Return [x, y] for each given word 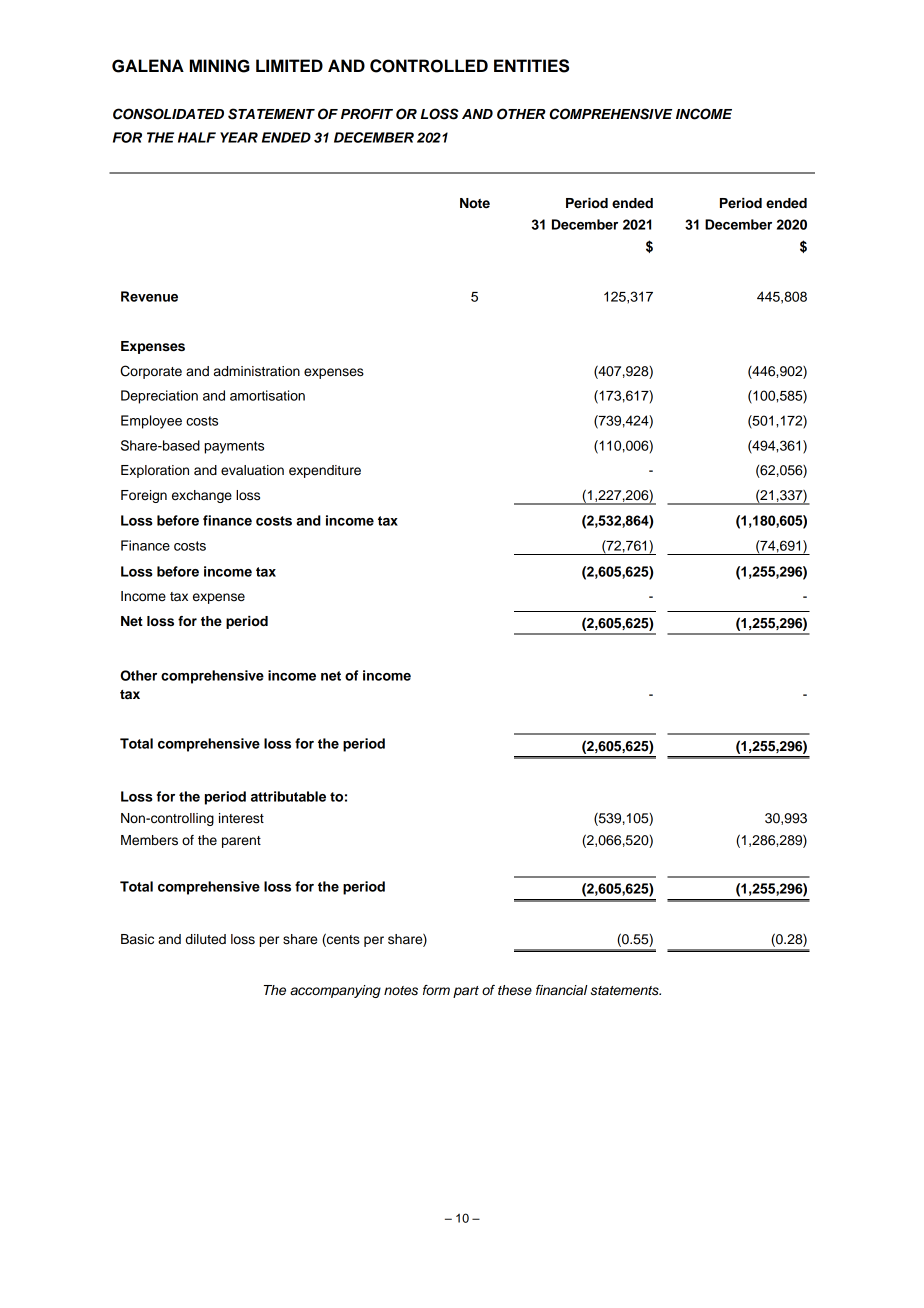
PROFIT [367, 114]
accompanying [335, 991]
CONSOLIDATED [168, 114]
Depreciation [159, 397]
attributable [288, 796]
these [515, 990]
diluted [206, 939]
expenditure [325, 471]
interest [241, 818]
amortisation [267, 395]
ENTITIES [531, 66]
